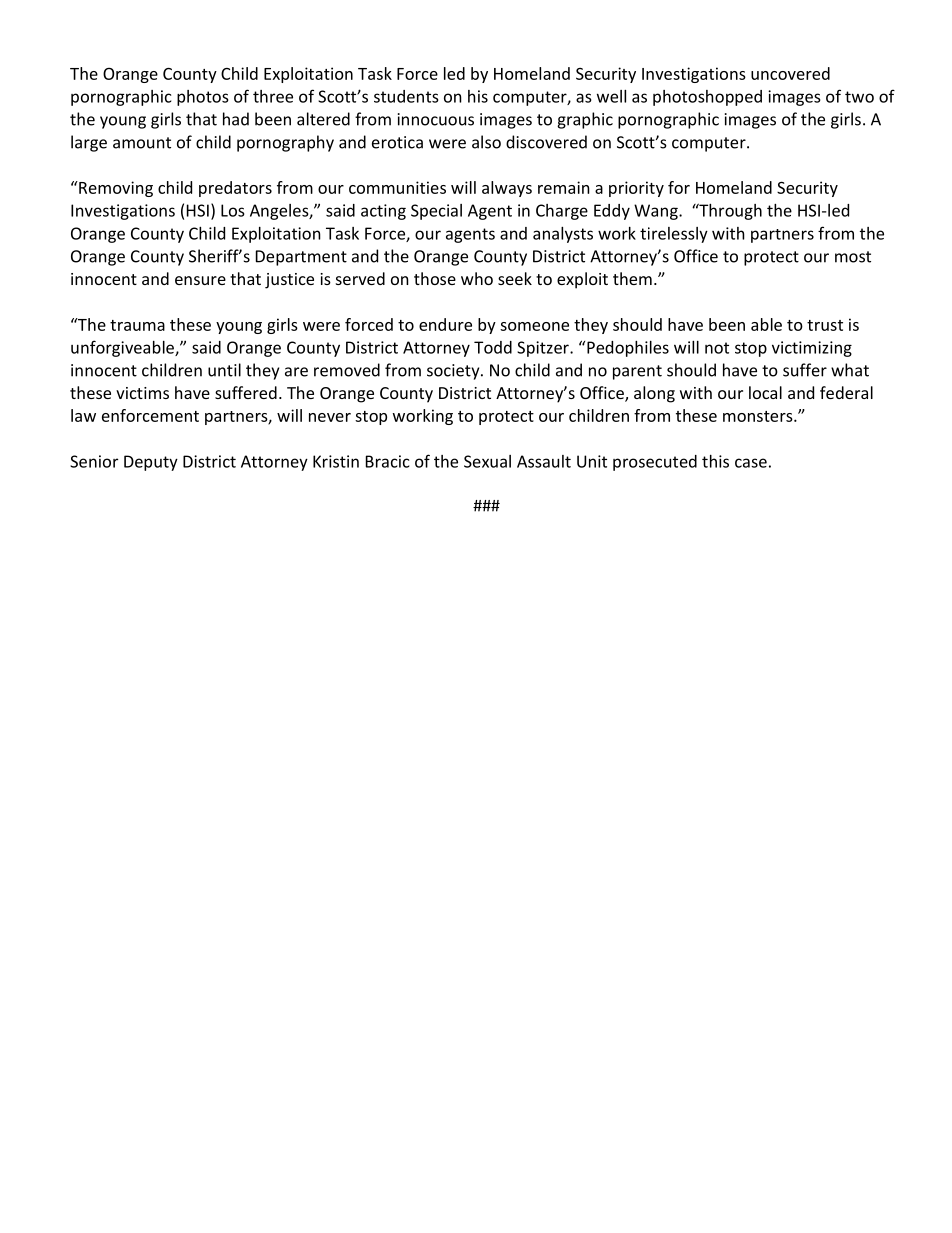  I want to click on students, so click(406, 96).
